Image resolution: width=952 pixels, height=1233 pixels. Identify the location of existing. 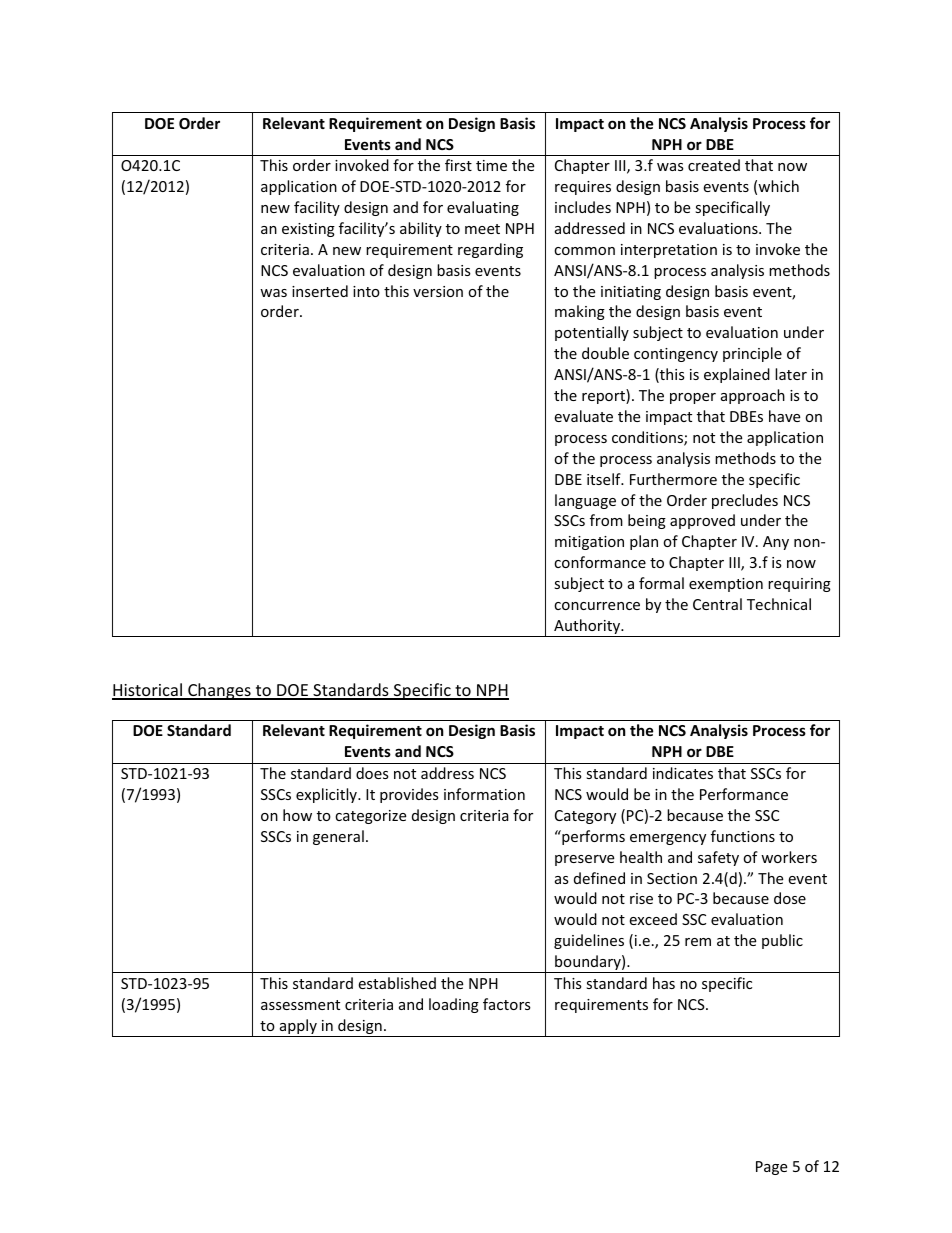
(308, 230).
